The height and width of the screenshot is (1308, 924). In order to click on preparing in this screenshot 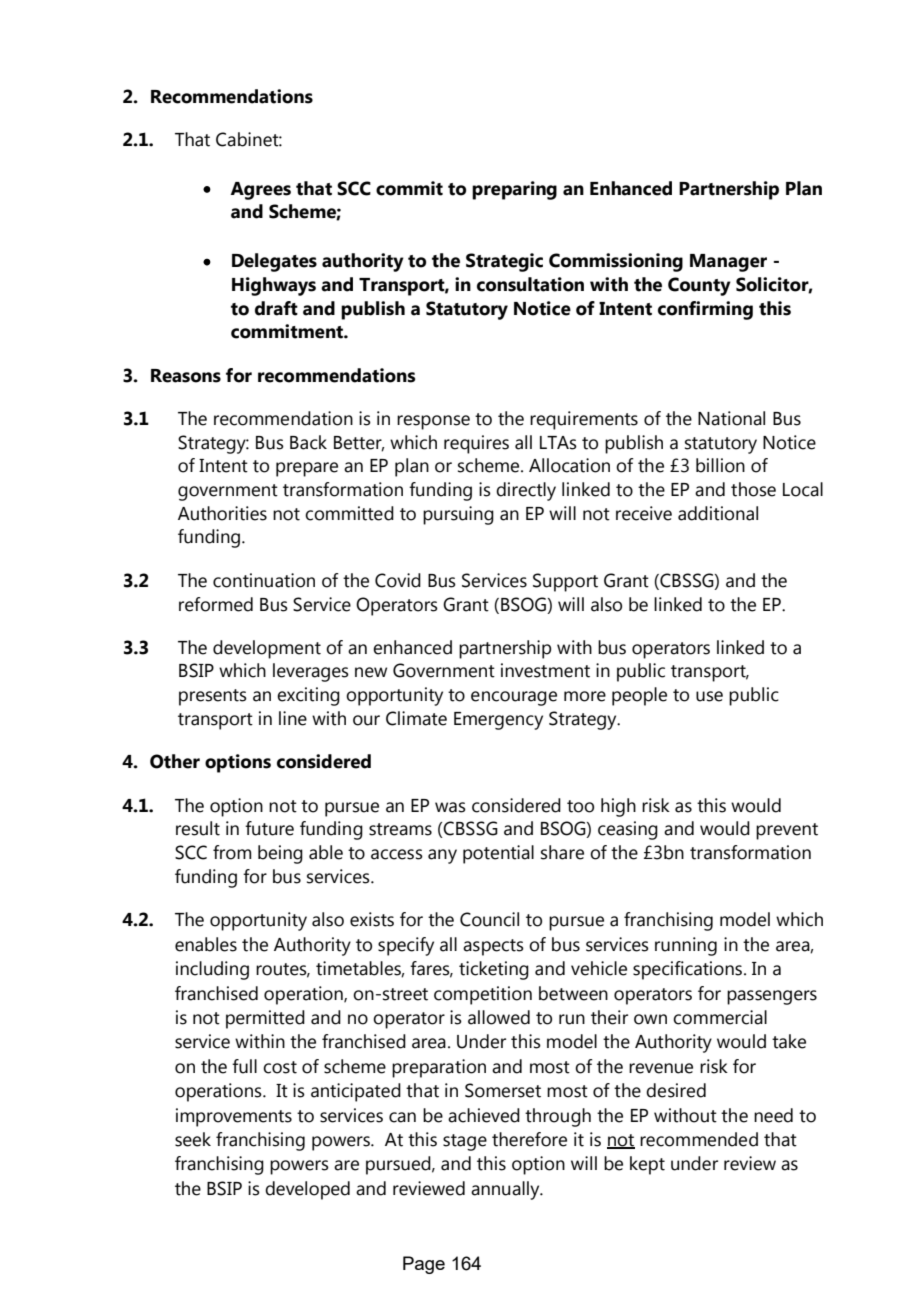, I will do `click(514, 190)`.
